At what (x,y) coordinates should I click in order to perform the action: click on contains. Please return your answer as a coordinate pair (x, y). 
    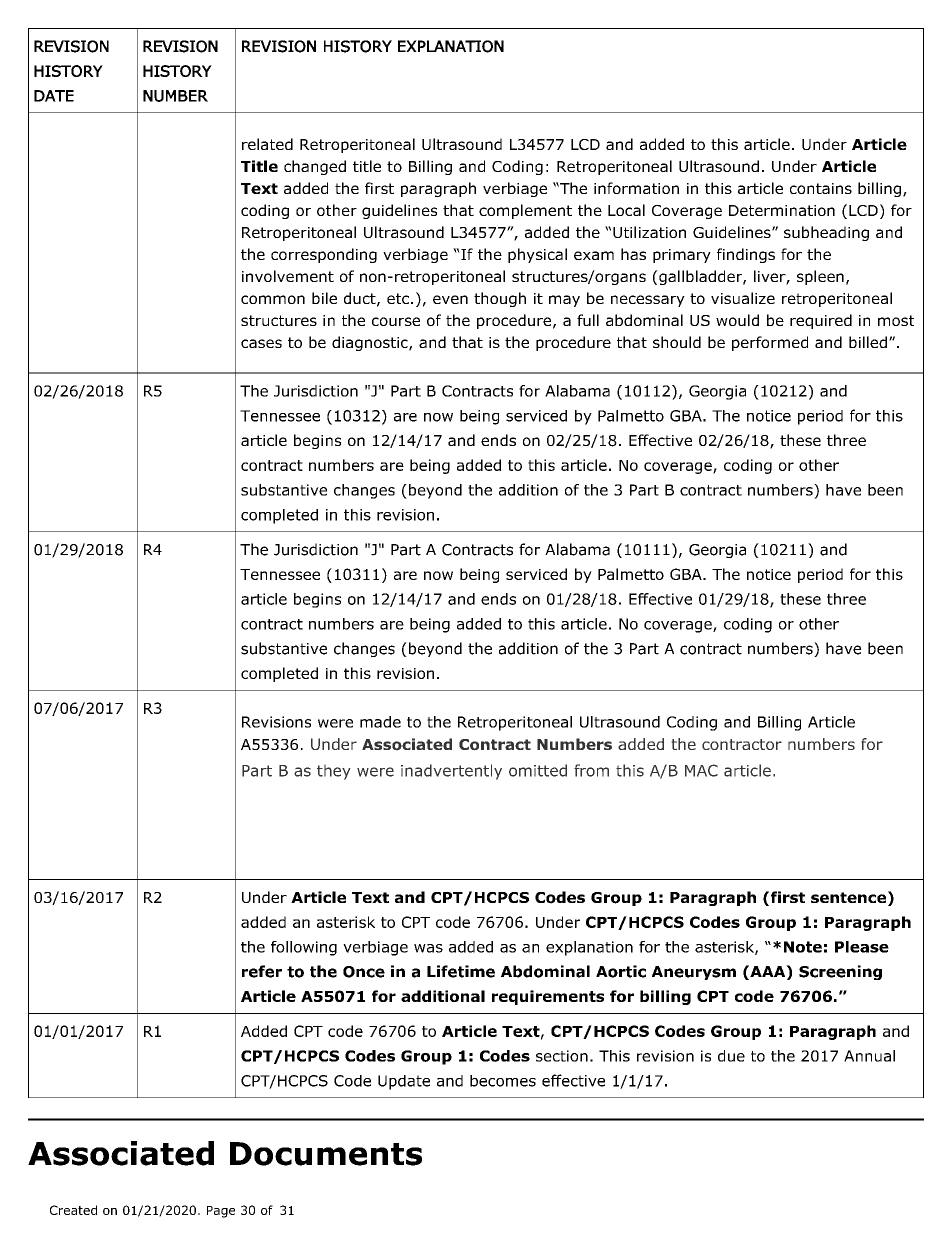
    Looking at the image, I should click on (821, 188).
